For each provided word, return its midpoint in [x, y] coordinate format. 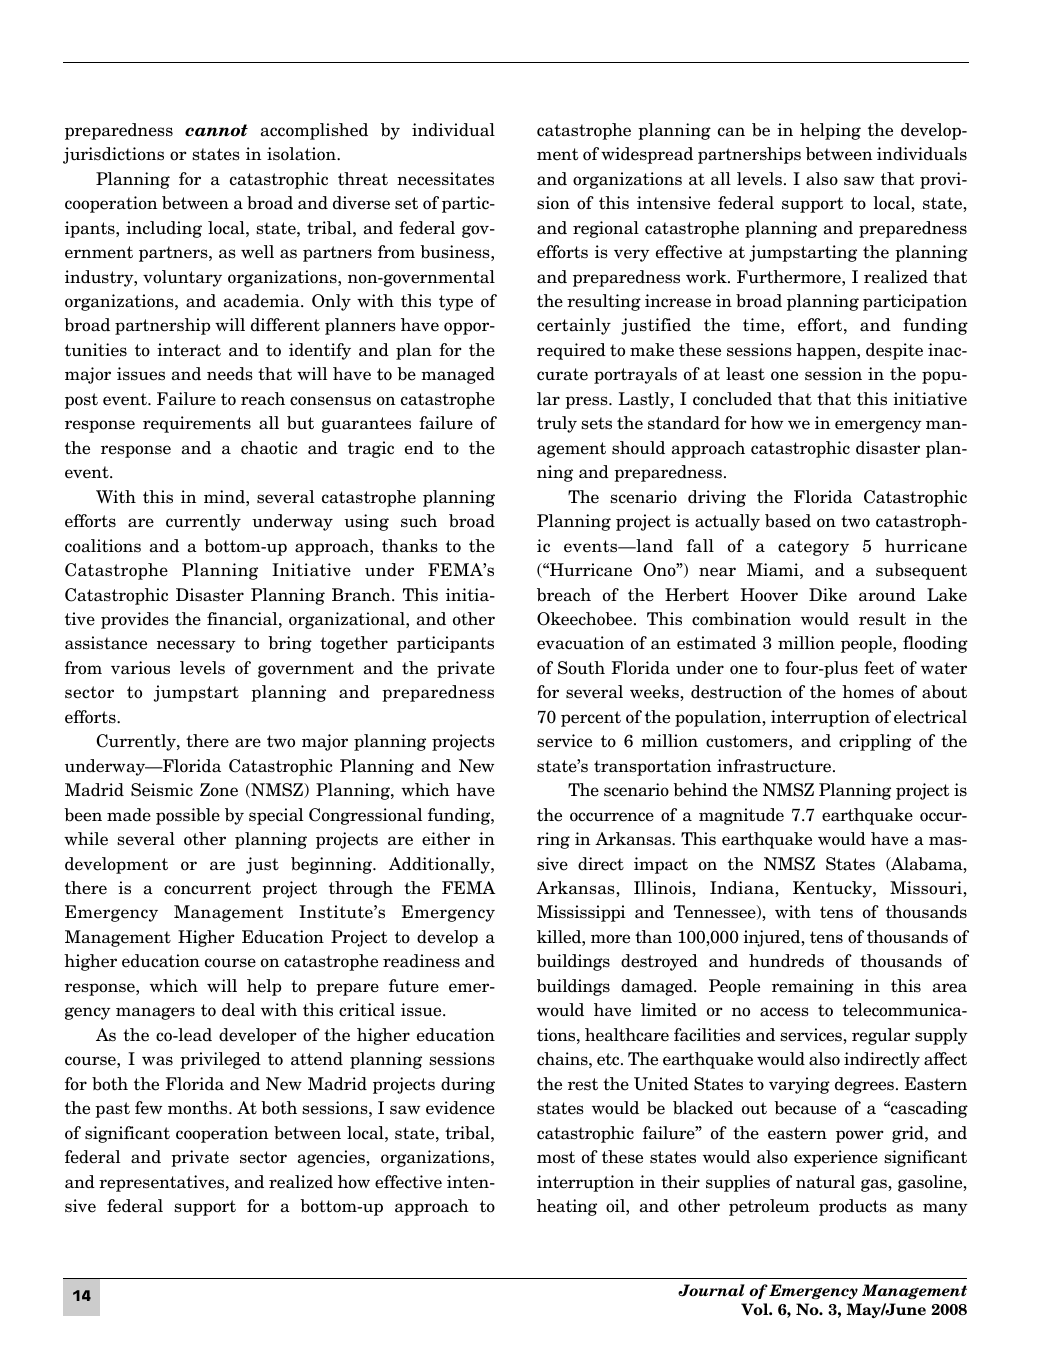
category [813, 548]
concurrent [207, 888]
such [419, 521]
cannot [216, 130]
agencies [332, 1158]
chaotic [269, 448]
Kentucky [833, 889]
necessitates [445, 179]
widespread [647, 155]
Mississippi [581, 913]
